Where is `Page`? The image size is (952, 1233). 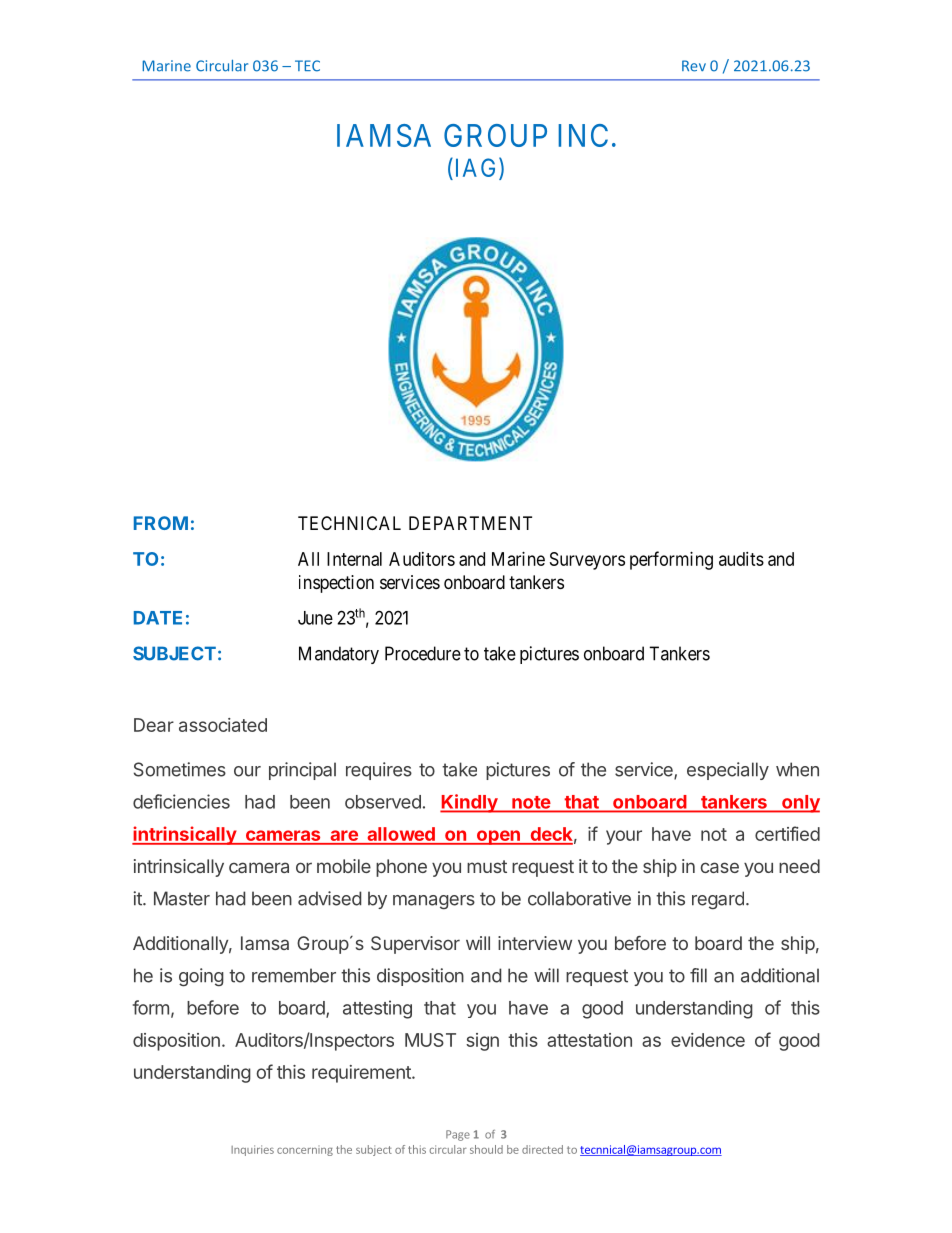 Page is located at coordinates (458, 1135).
